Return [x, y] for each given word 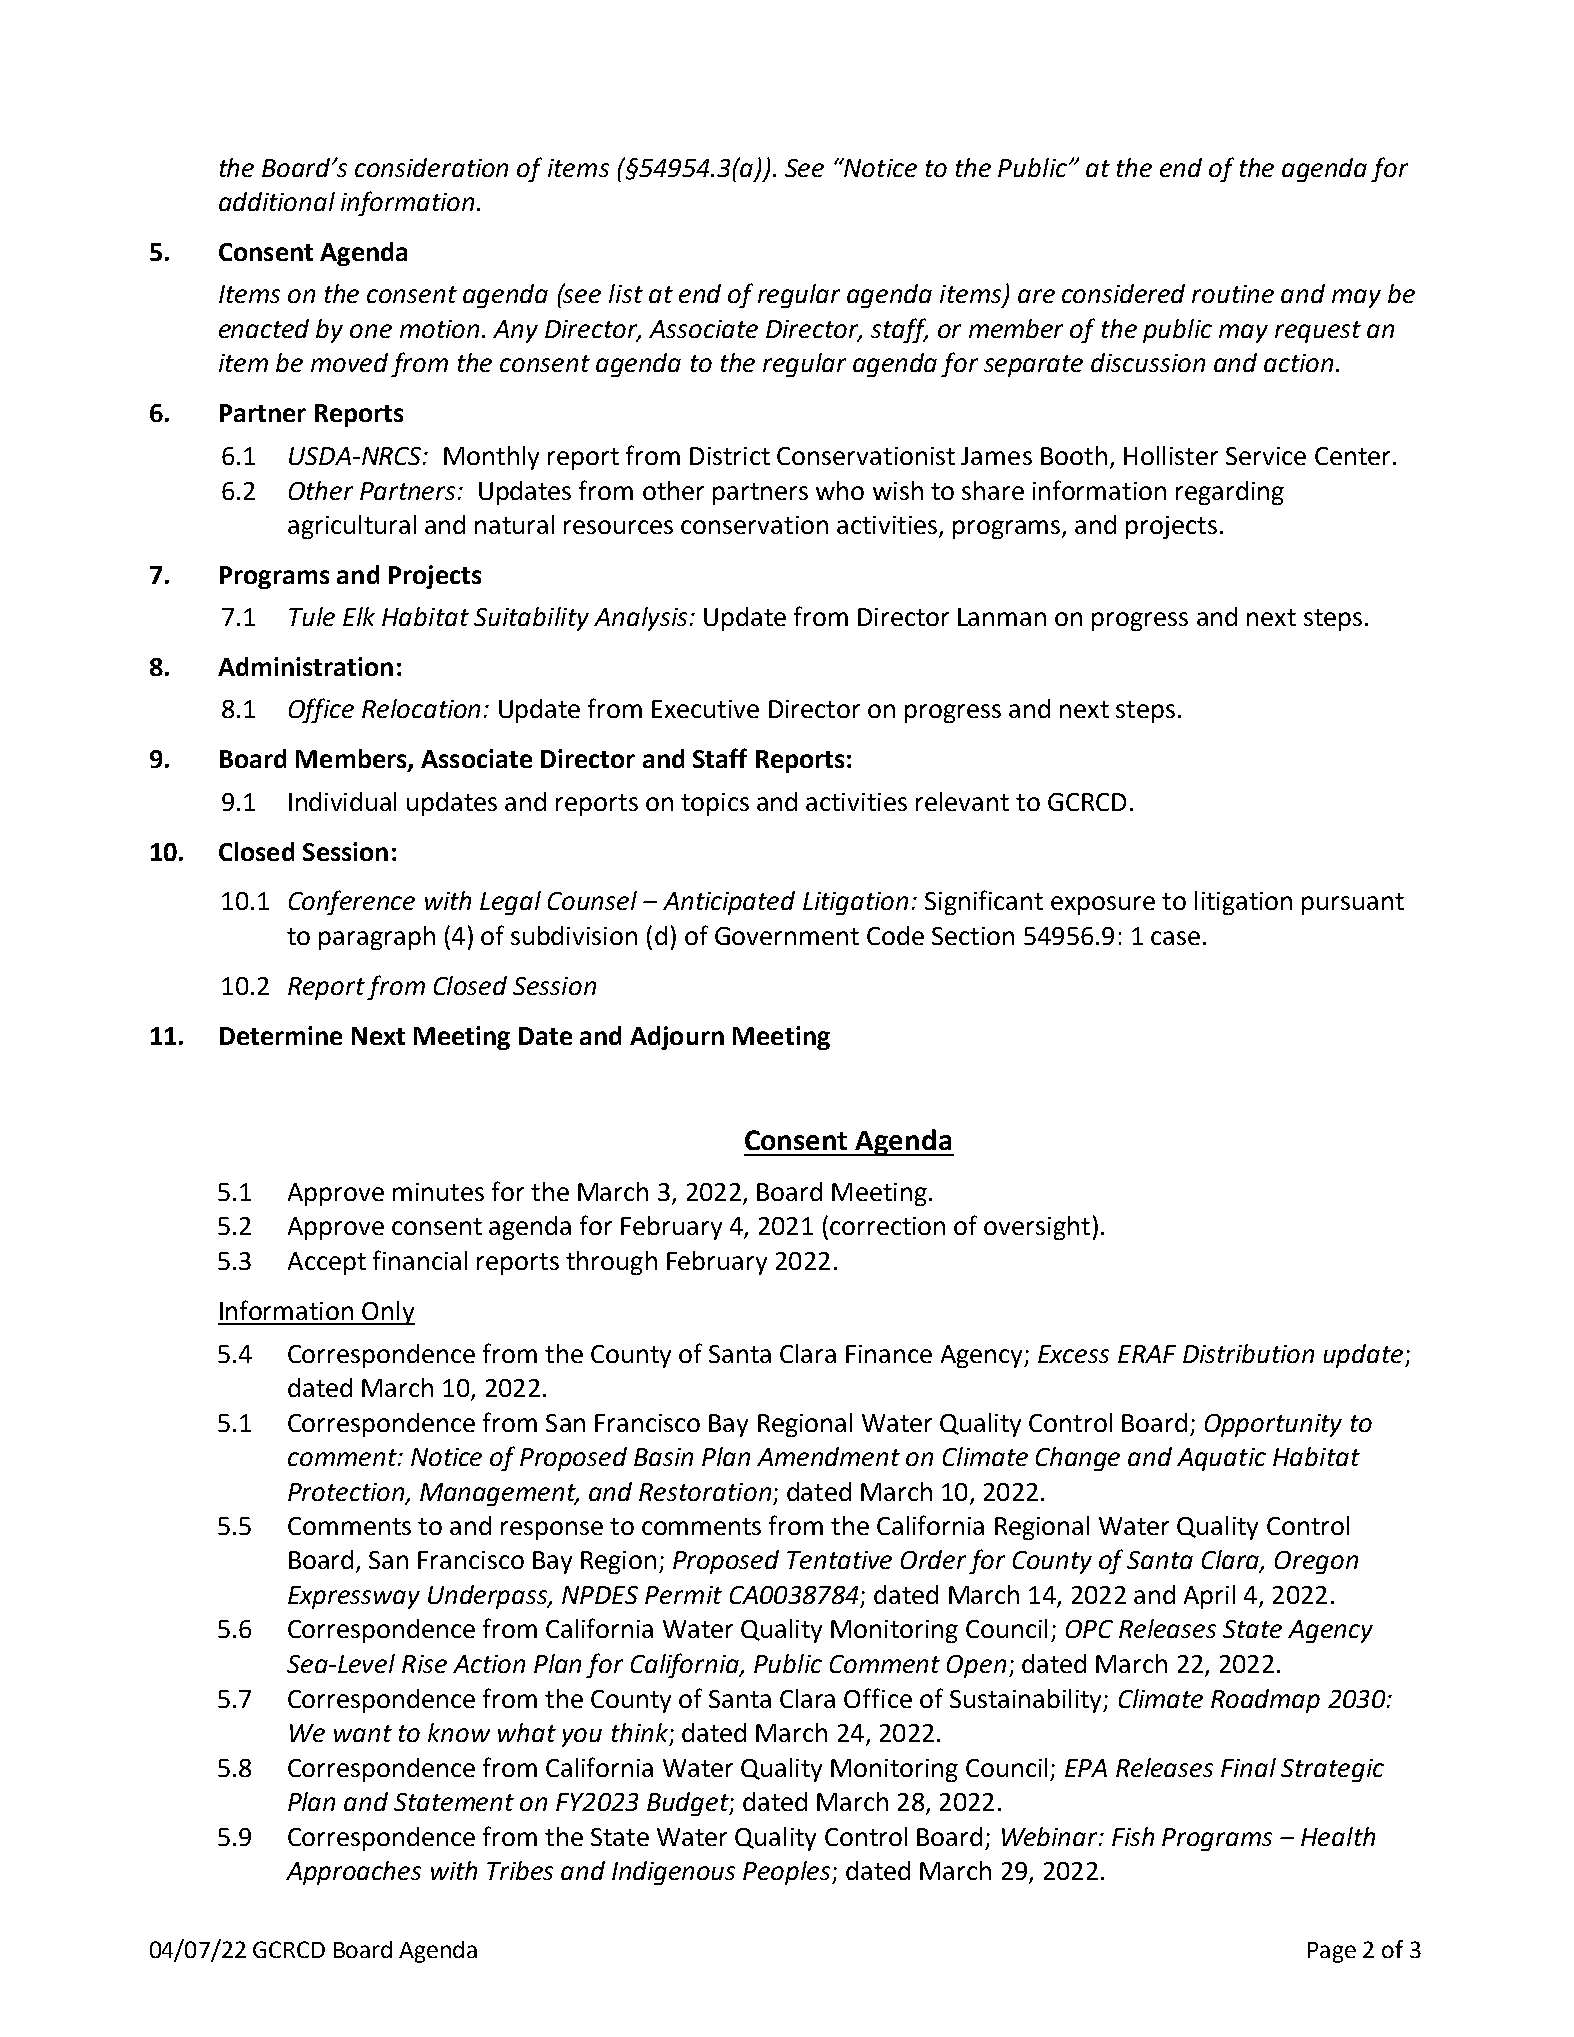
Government [787, 936]
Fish [1133, 1836]
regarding [1230, 493]
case [1175, 938]
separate [1033, 366]
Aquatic [1221, 1459]
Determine [281, 1035]
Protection [347, 1493]
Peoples [788, 1873]
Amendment [828, 1456]
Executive [705, 709]
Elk [359, 616]
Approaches [353, 1873]
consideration [431, 167]
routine [1233, 294]
